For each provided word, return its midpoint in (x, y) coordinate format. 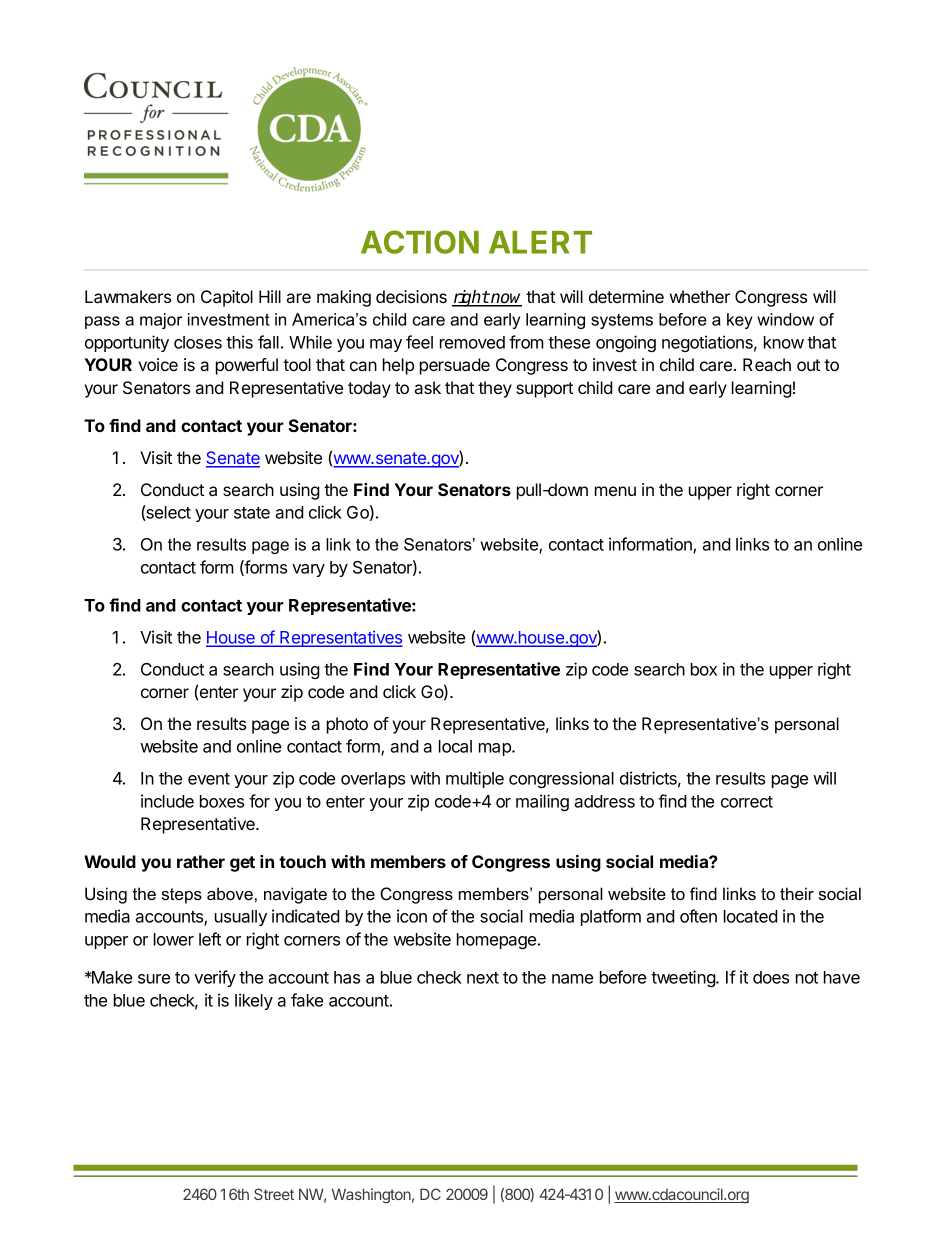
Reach (767, 364)
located (751, 916)
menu (615, 491)
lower (174, 939)
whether (700, 296)
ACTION (420, 242)
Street (274, 1194)
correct (747, 802)
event (209, 779)
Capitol (227, 298)
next (483, 978)
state (252, 513)
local (455, 746)
